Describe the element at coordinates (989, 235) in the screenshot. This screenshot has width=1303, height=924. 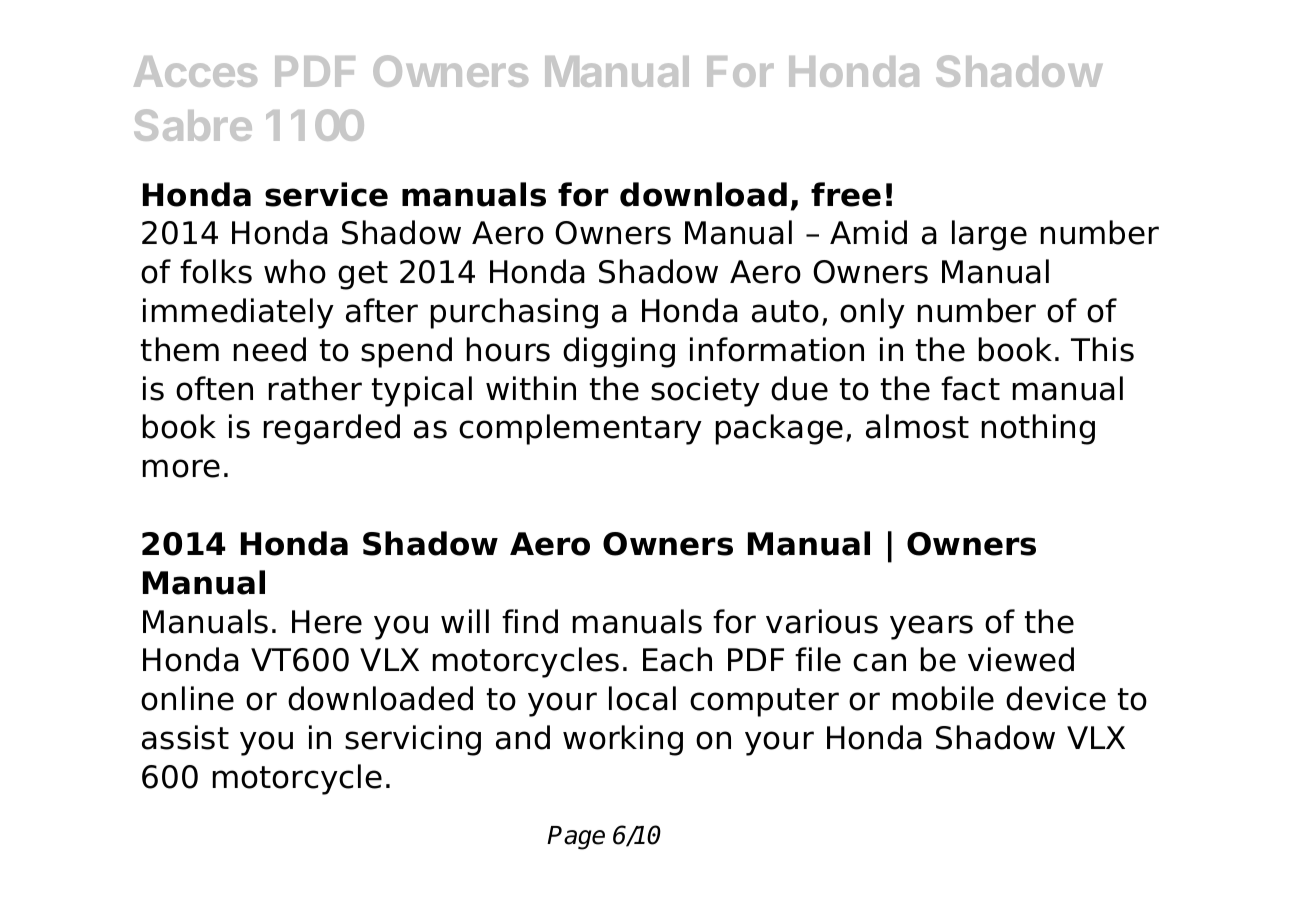
I see `large` at that location.
